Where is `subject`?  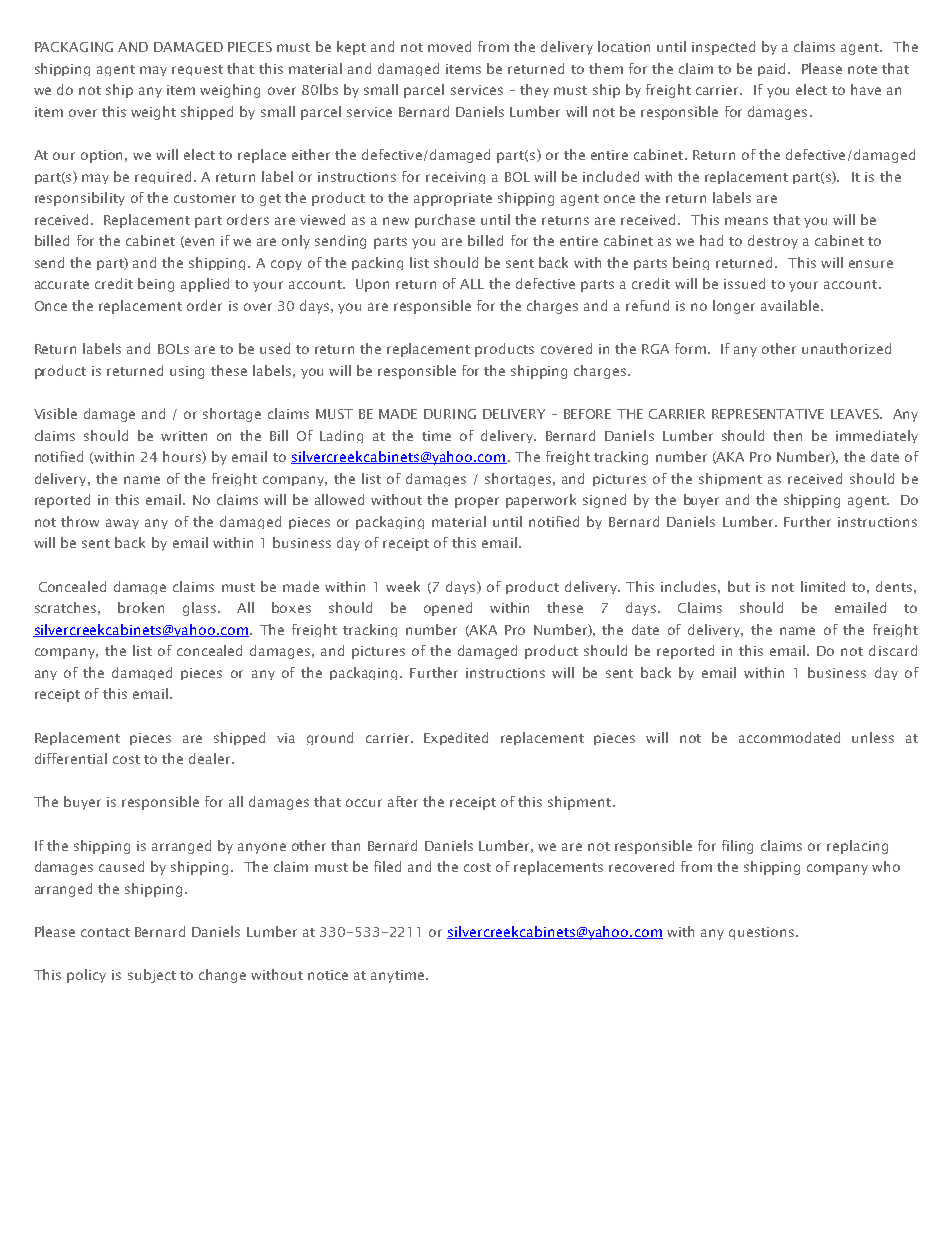
subject is located at coordinates (152, 976).
